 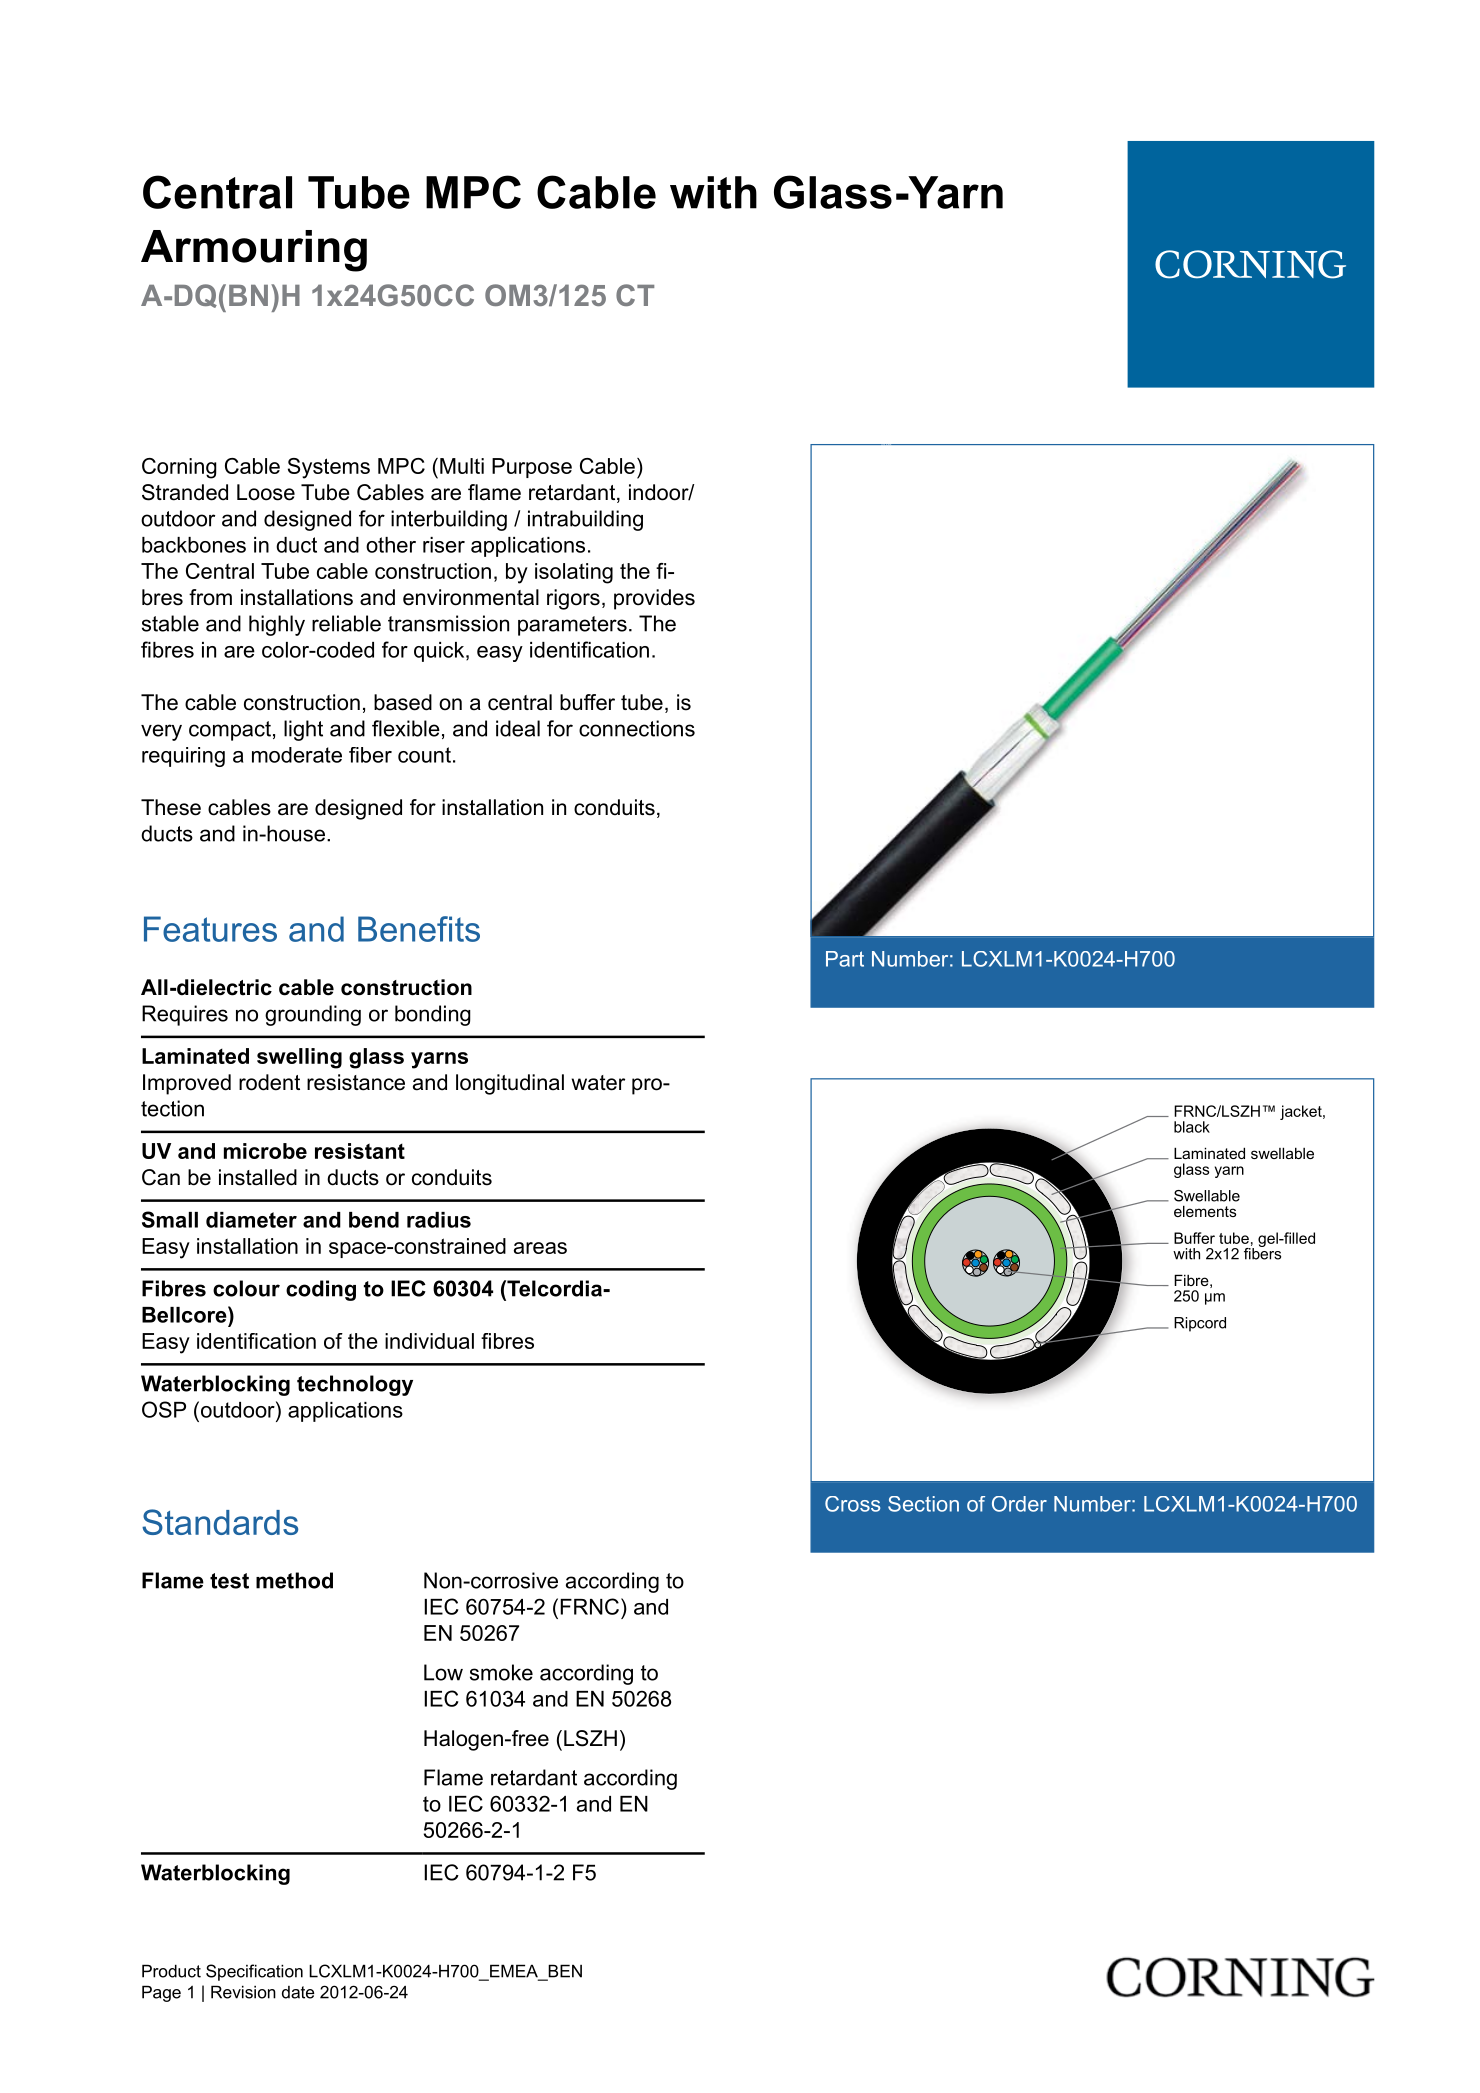 What do you see at coordinates (313, 1015) in the screenshot?
I see `grounding` at bounding box center [313, 1015].
